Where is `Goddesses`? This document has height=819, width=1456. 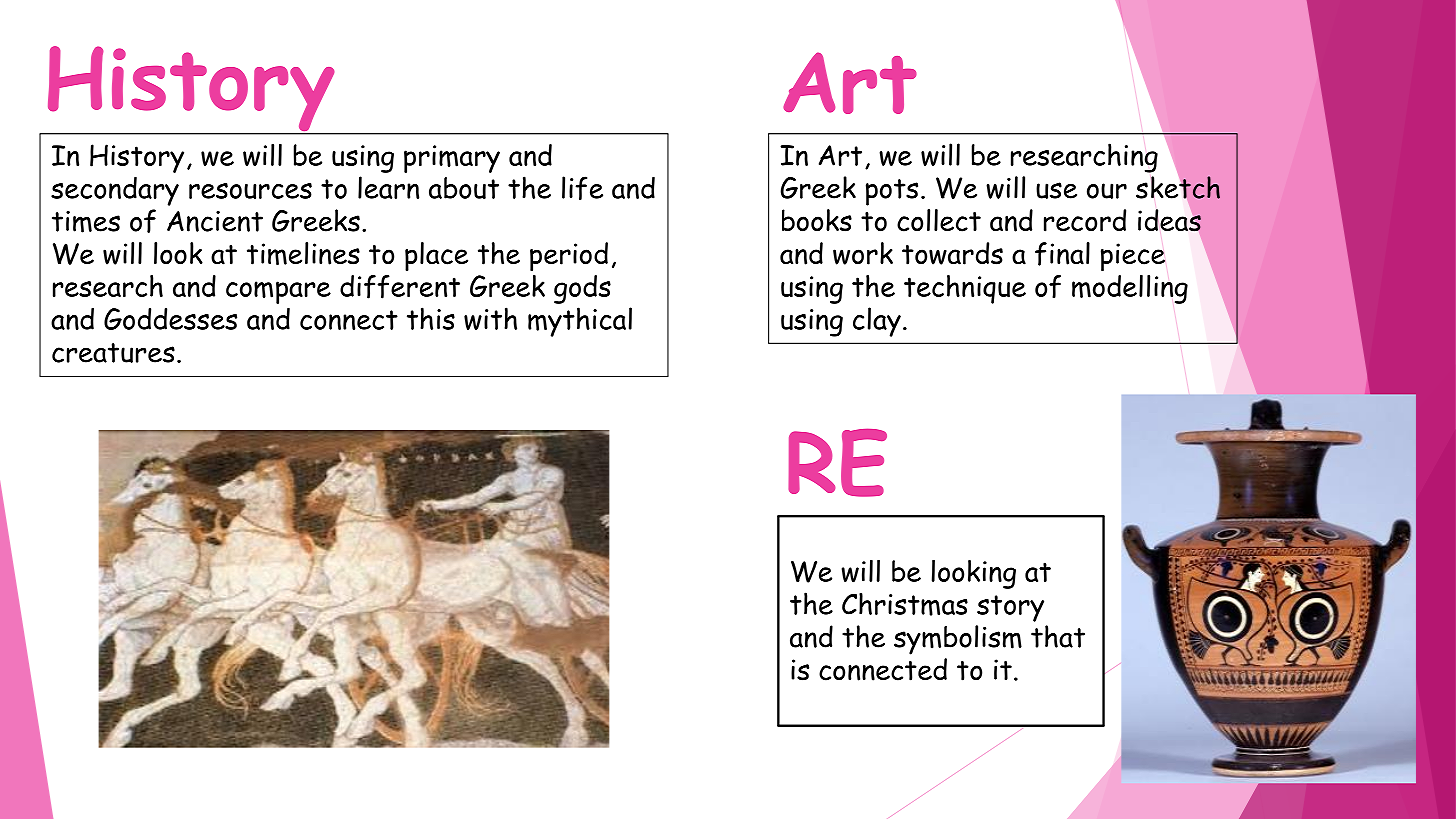 Goddesses is located at coordinates (170, 319).
